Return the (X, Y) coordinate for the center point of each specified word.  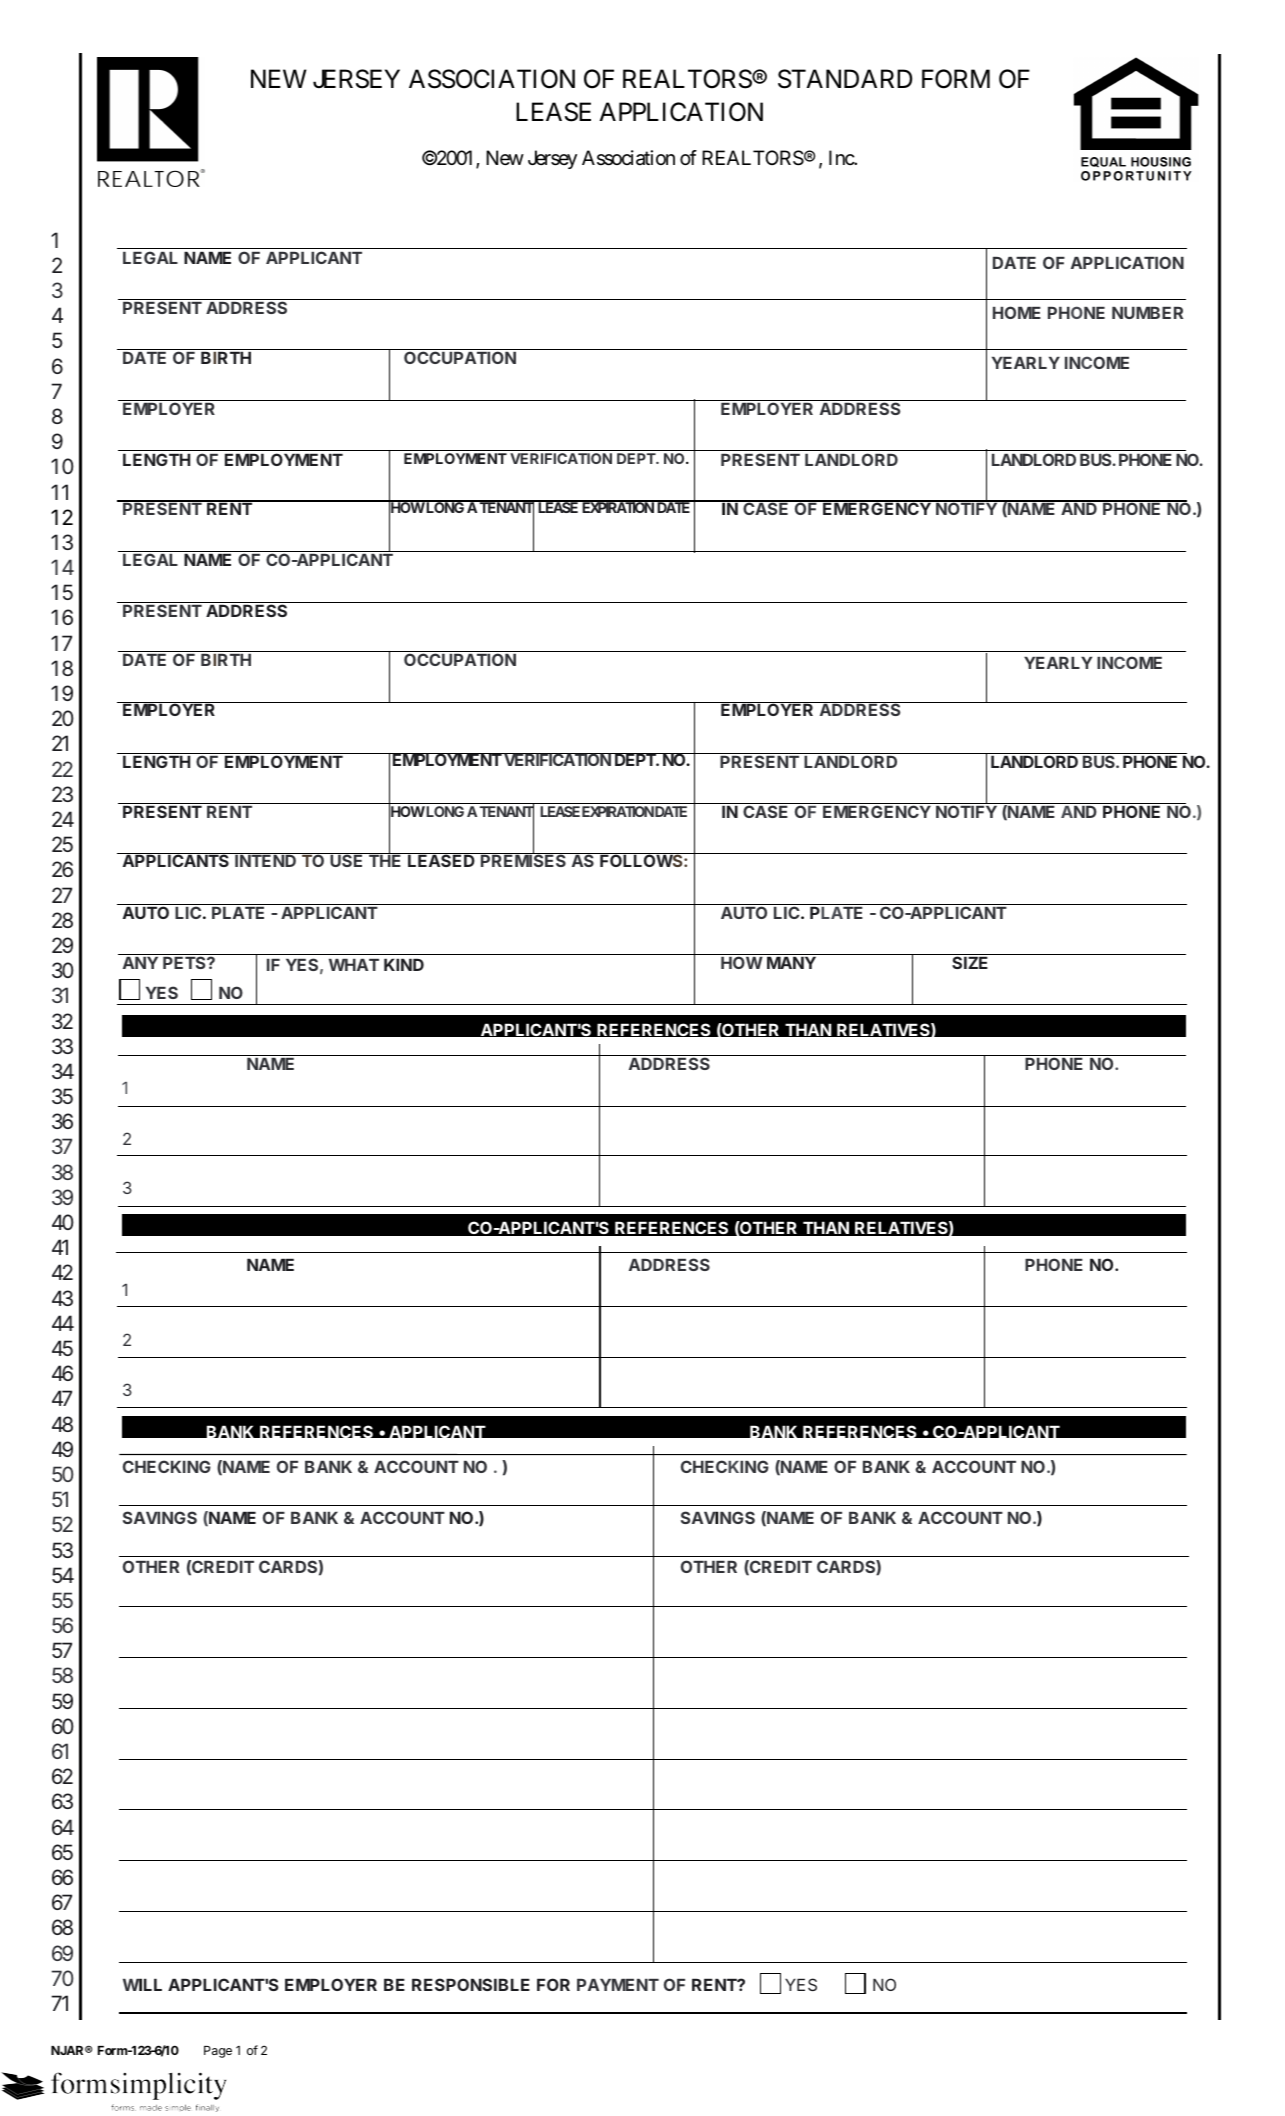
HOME (1017, 312)
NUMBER (1147, 313)
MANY (791, 962)
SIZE (970, 962)
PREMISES (523, 860)
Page (218, 2052)
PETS (185, 962)
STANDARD (845, 79)
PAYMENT (618, 1985)
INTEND (266, 860)
